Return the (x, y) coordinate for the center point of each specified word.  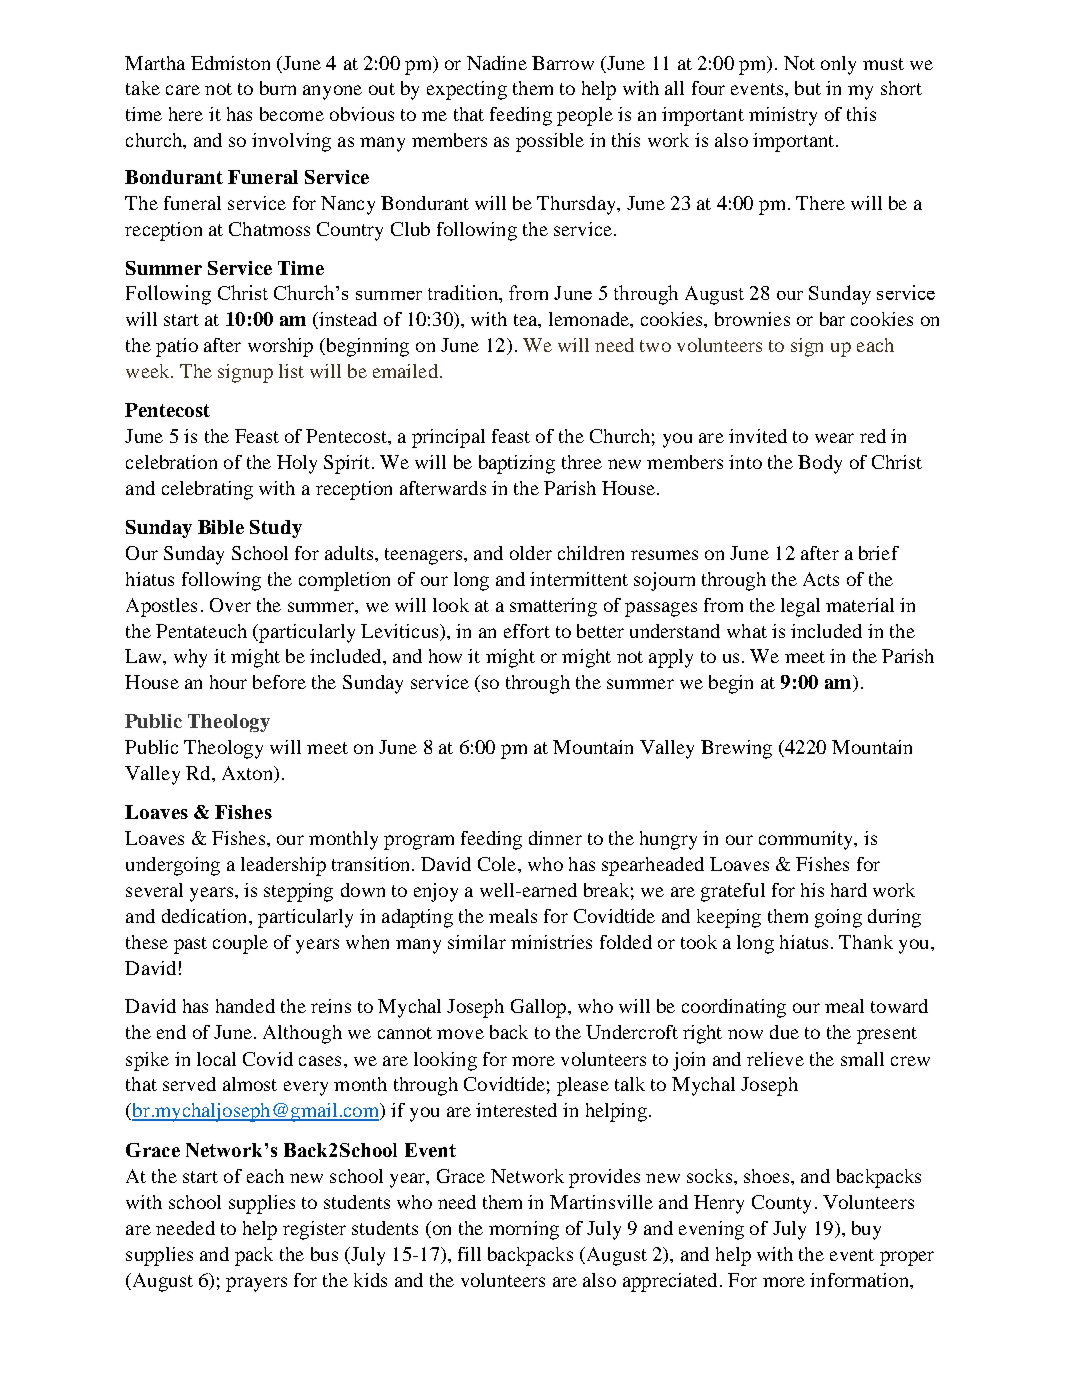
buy (866, 1230)
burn (278, 88)
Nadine (497, 63)
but (808, 88)
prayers (256, 1284)
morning (524, 1230)
